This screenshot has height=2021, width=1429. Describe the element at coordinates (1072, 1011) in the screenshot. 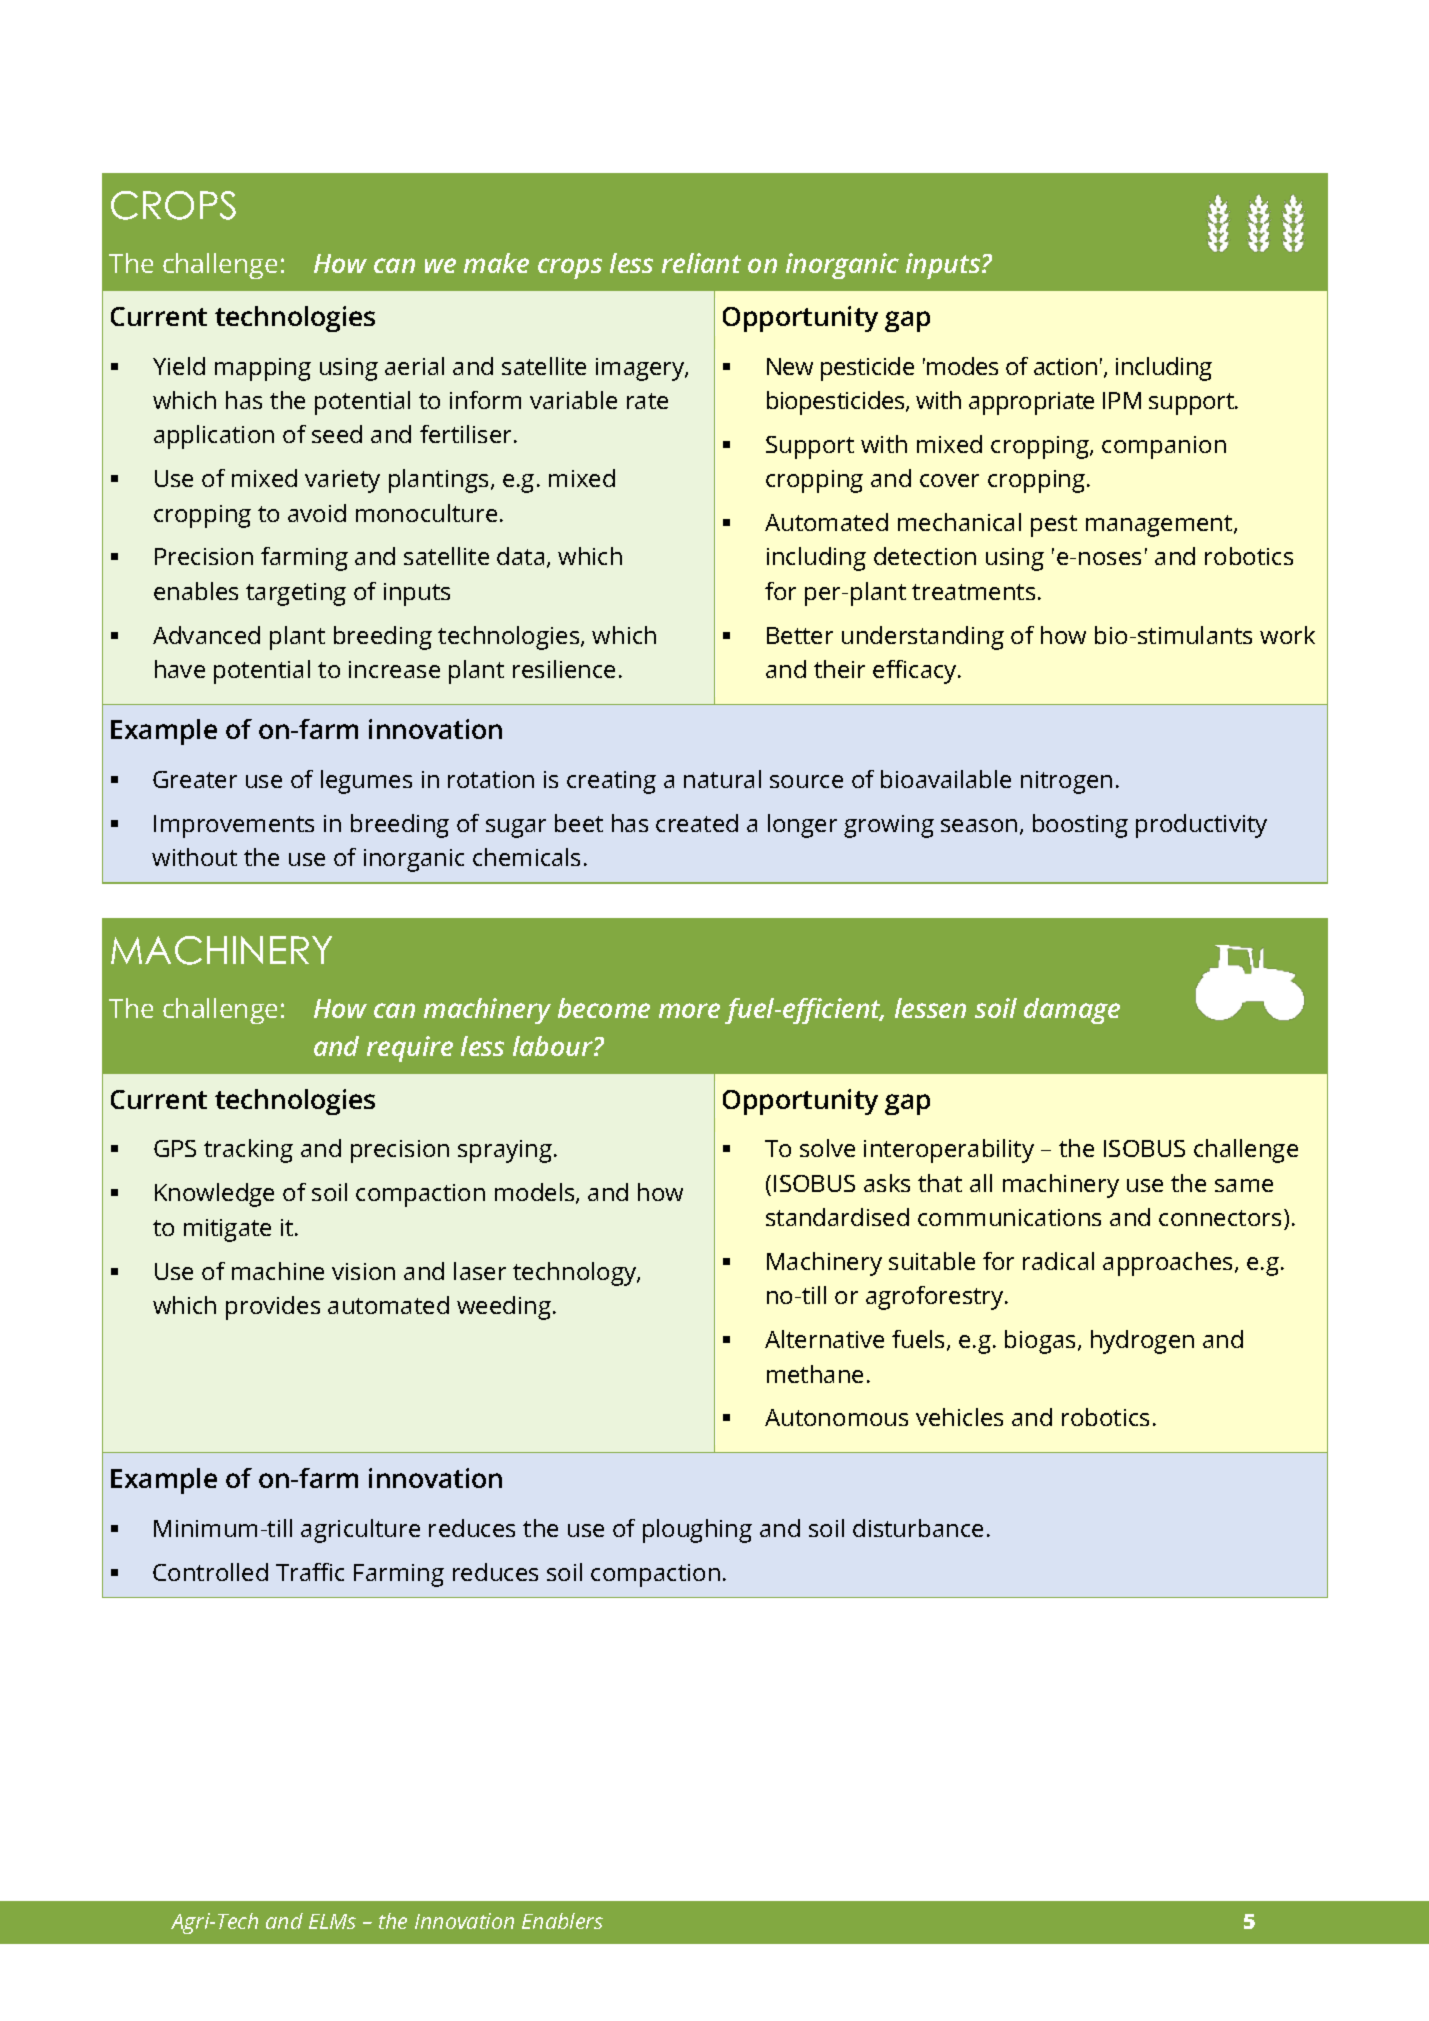

I see `damage` at that location.
